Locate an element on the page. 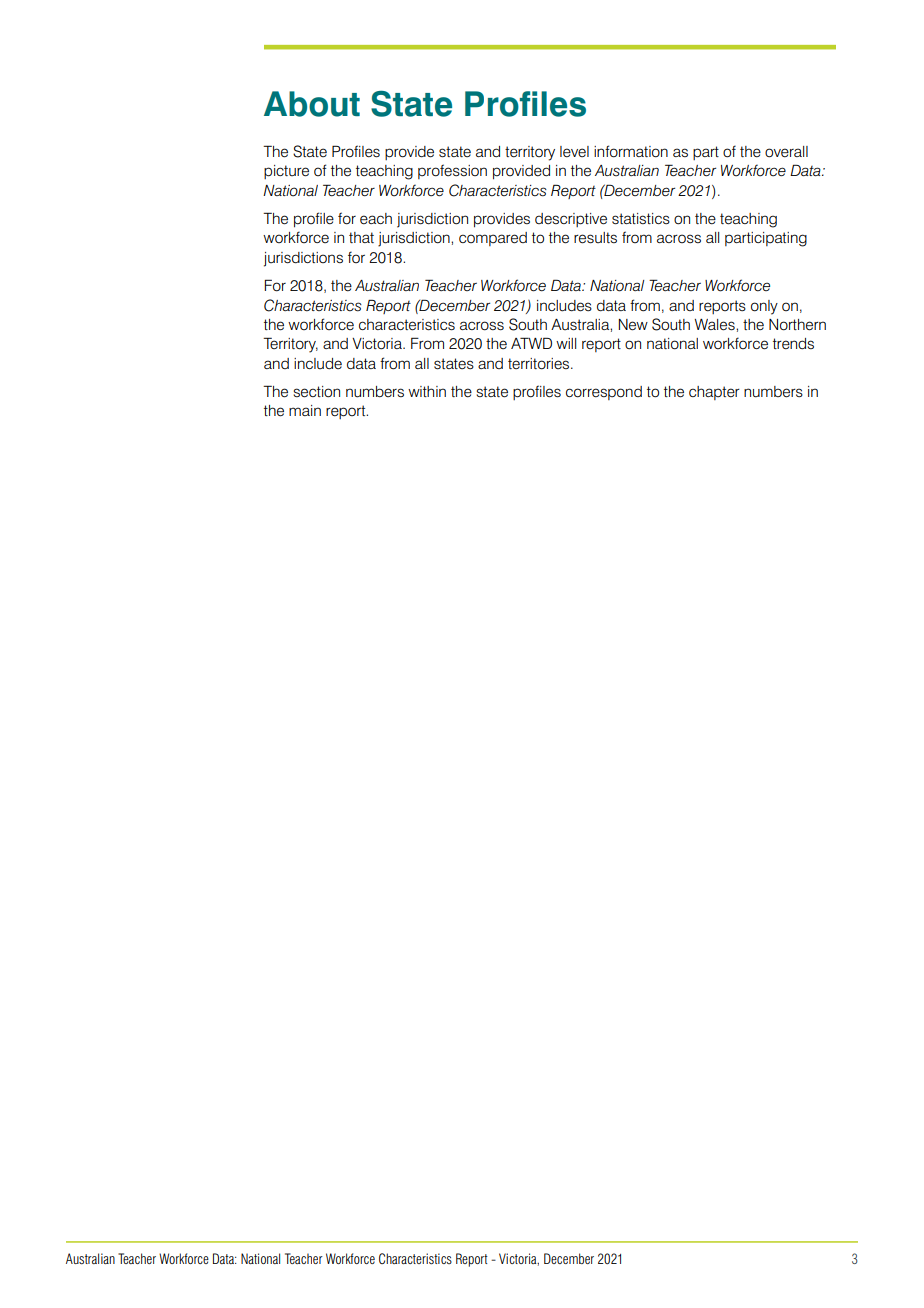 The image size is (924, 1308). that is located at coordinates (361, 237).
